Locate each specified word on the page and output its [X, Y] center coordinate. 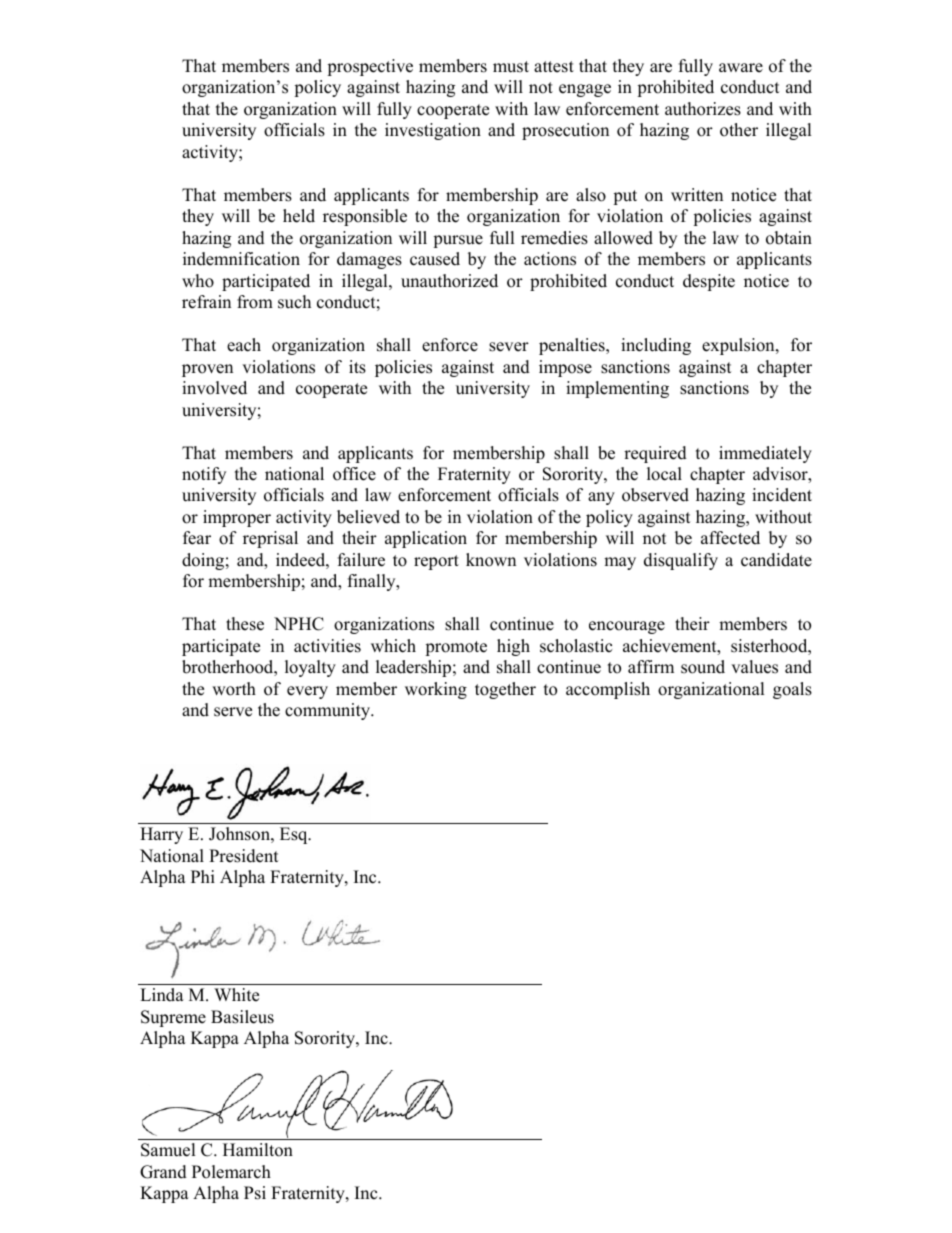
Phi [203, 876]
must [511, 67]
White [236, 995]
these [245, 624]
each [244, 345]
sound [703, 667]
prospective [370, 67]
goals [792, 690]
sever [509, 347]
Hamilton [258, 1150]
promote [456, 648]
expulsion [739, 346]
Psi [255, 1193]
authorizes [703, 109]
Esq [295, 835]
